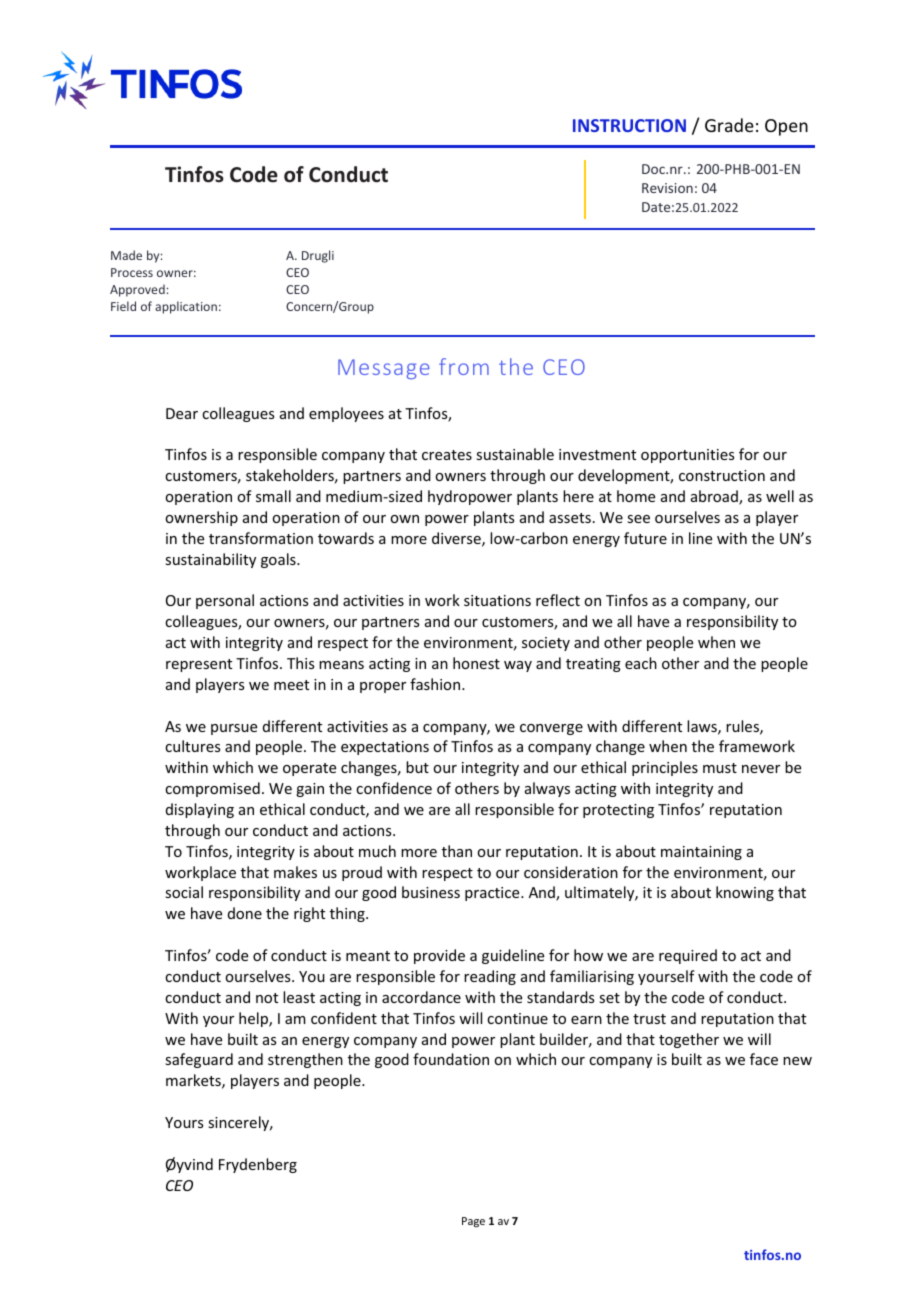 The width and height of the document is (924, 1308). What do you see at coordinates (126, 255) in the document?
I see `Made` at bounding box center [126, 255].
